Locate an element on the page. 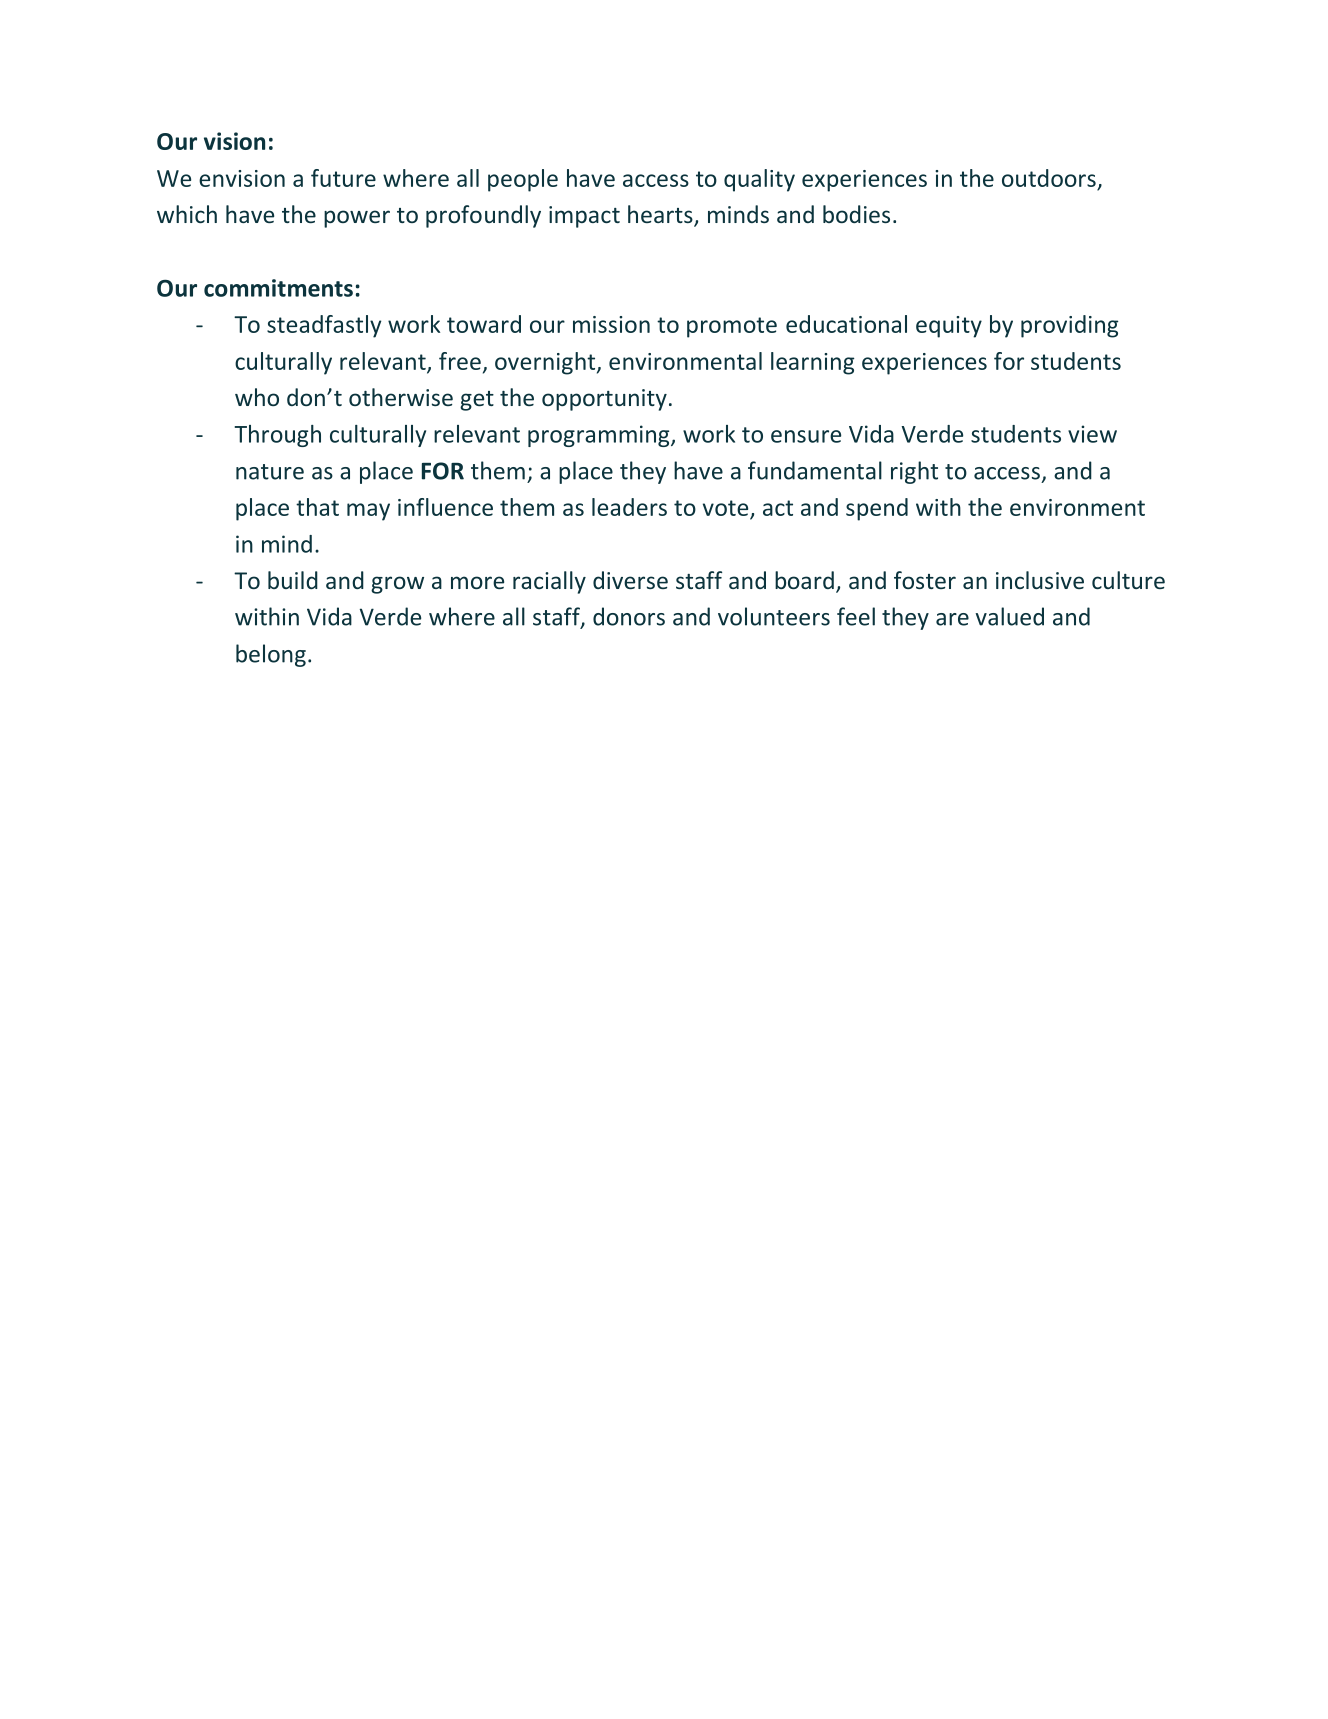 The width and height of the document is (1328, 1719). outdoors is located at coordinates (1049, 178).
